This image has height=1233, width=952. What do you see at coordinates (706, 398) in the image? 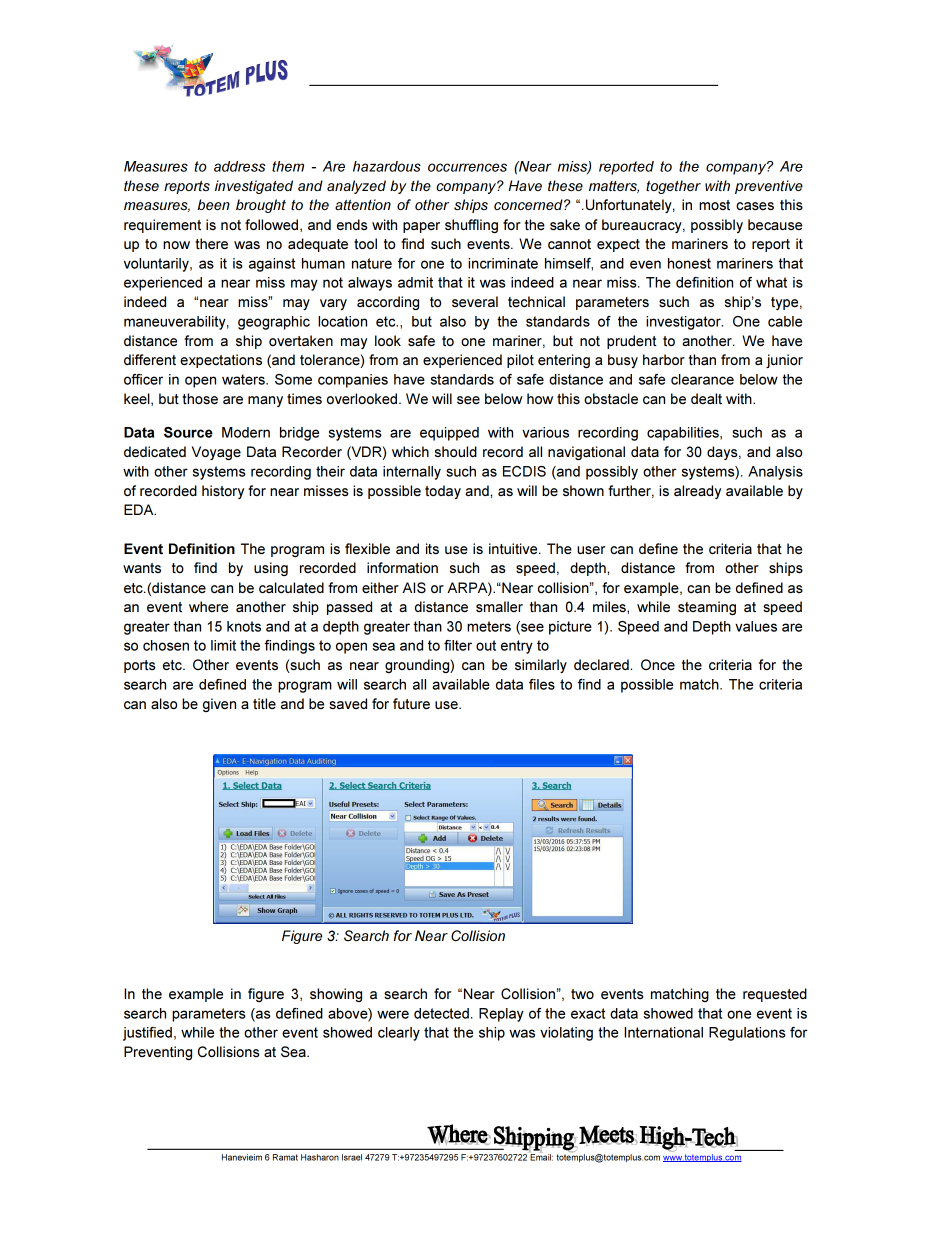
I see `dealt` at bounding box center [706, 398].
